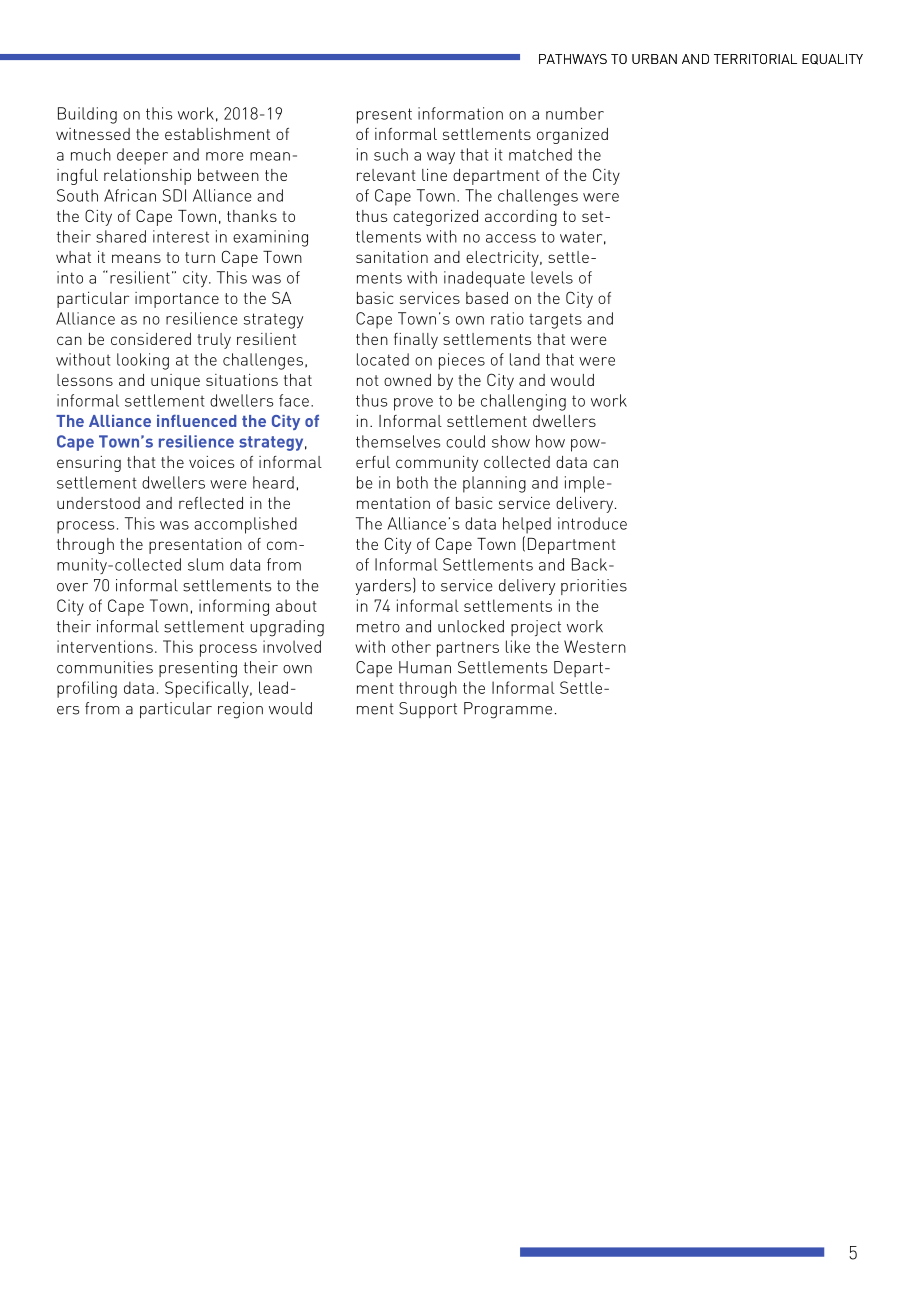 The width and height of the page is (924, 1308). Describe the element at coordinates (87, 115) in the page. I see `Building` at that location.
